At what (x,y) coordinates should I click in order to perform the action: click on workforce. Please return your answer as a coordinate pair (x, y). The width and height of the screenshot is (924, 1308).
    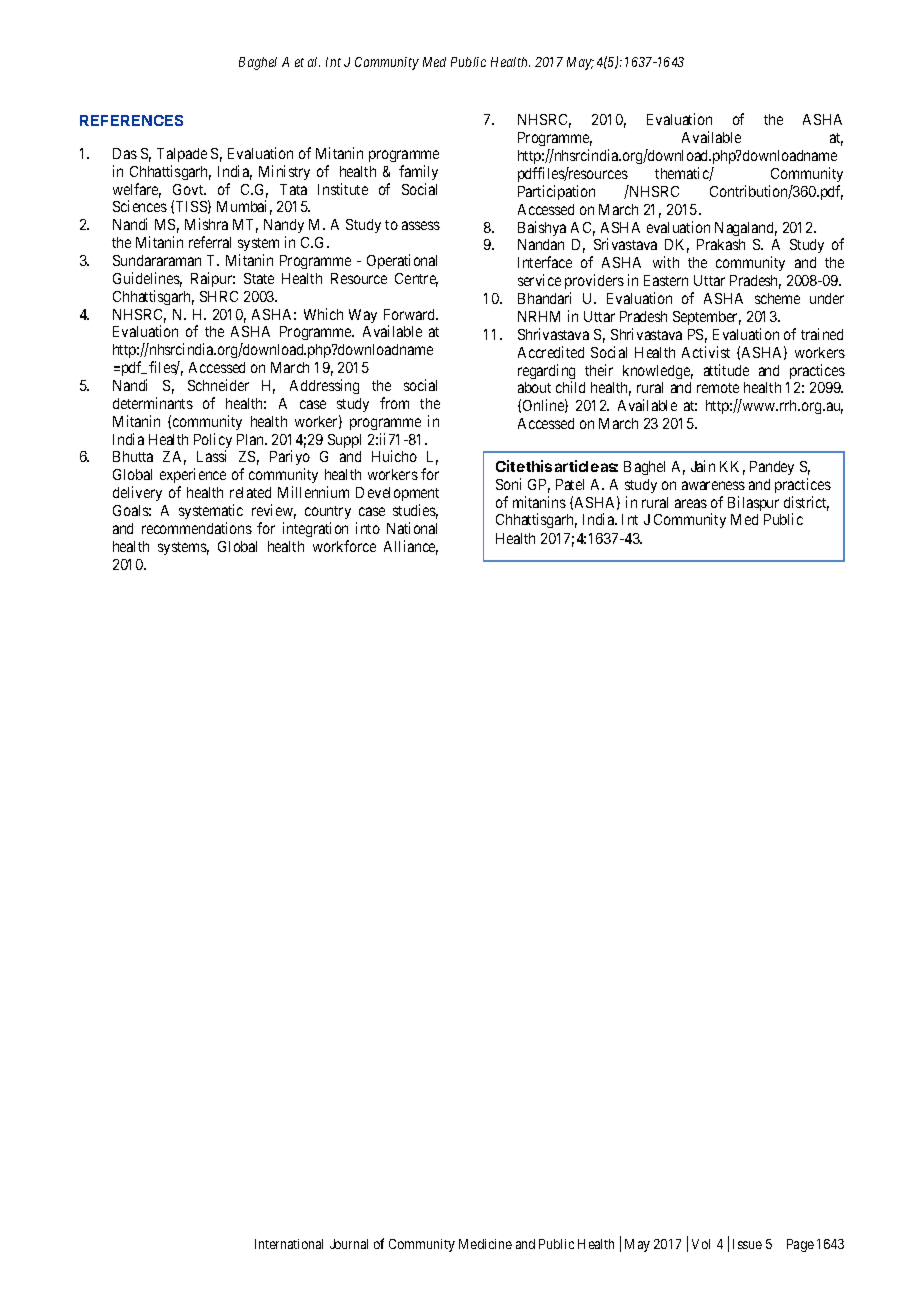
    Looking at the image, I should click on (344, 546).
